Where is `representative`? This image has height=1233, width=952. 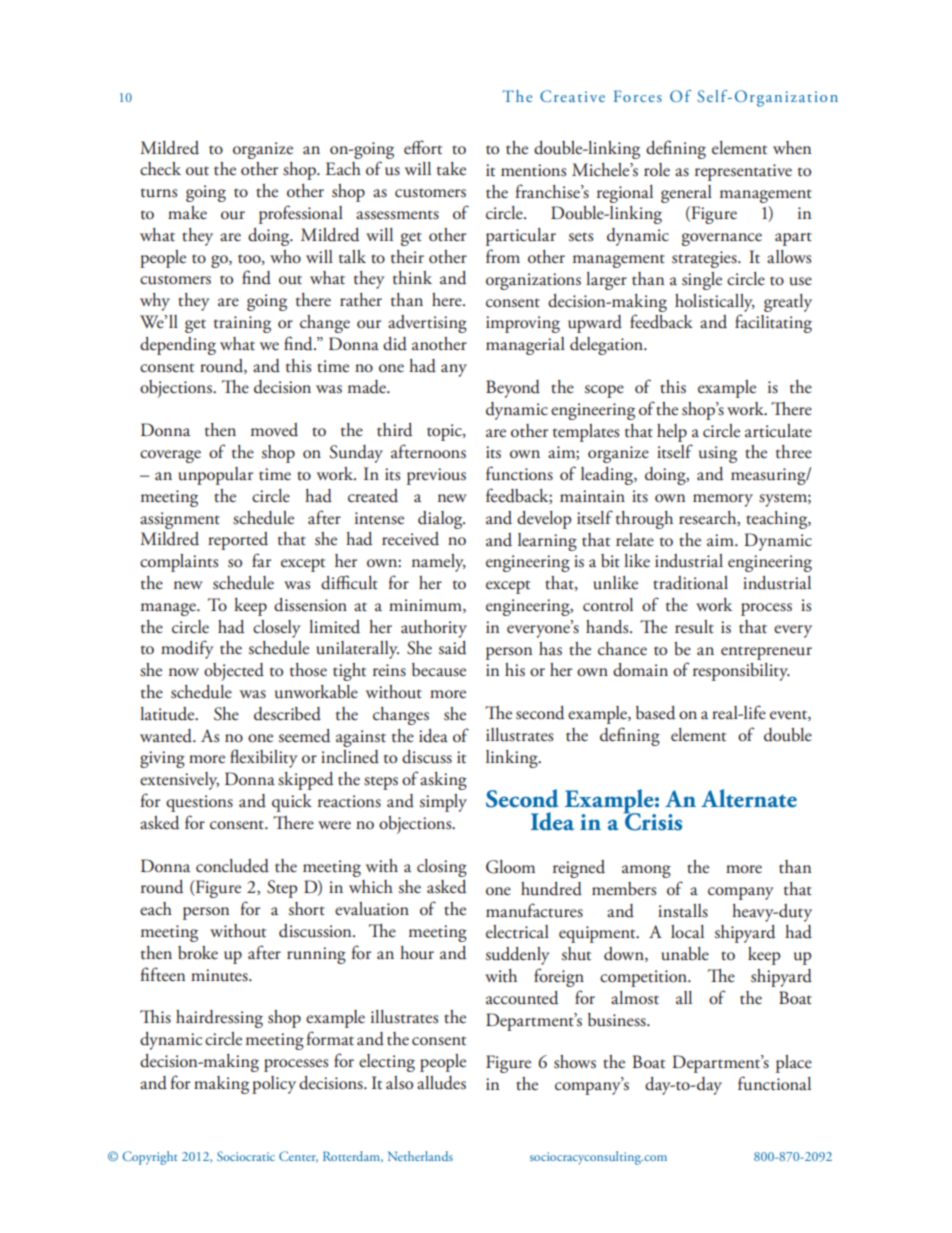
representative is located at coordinates (743, 172).
